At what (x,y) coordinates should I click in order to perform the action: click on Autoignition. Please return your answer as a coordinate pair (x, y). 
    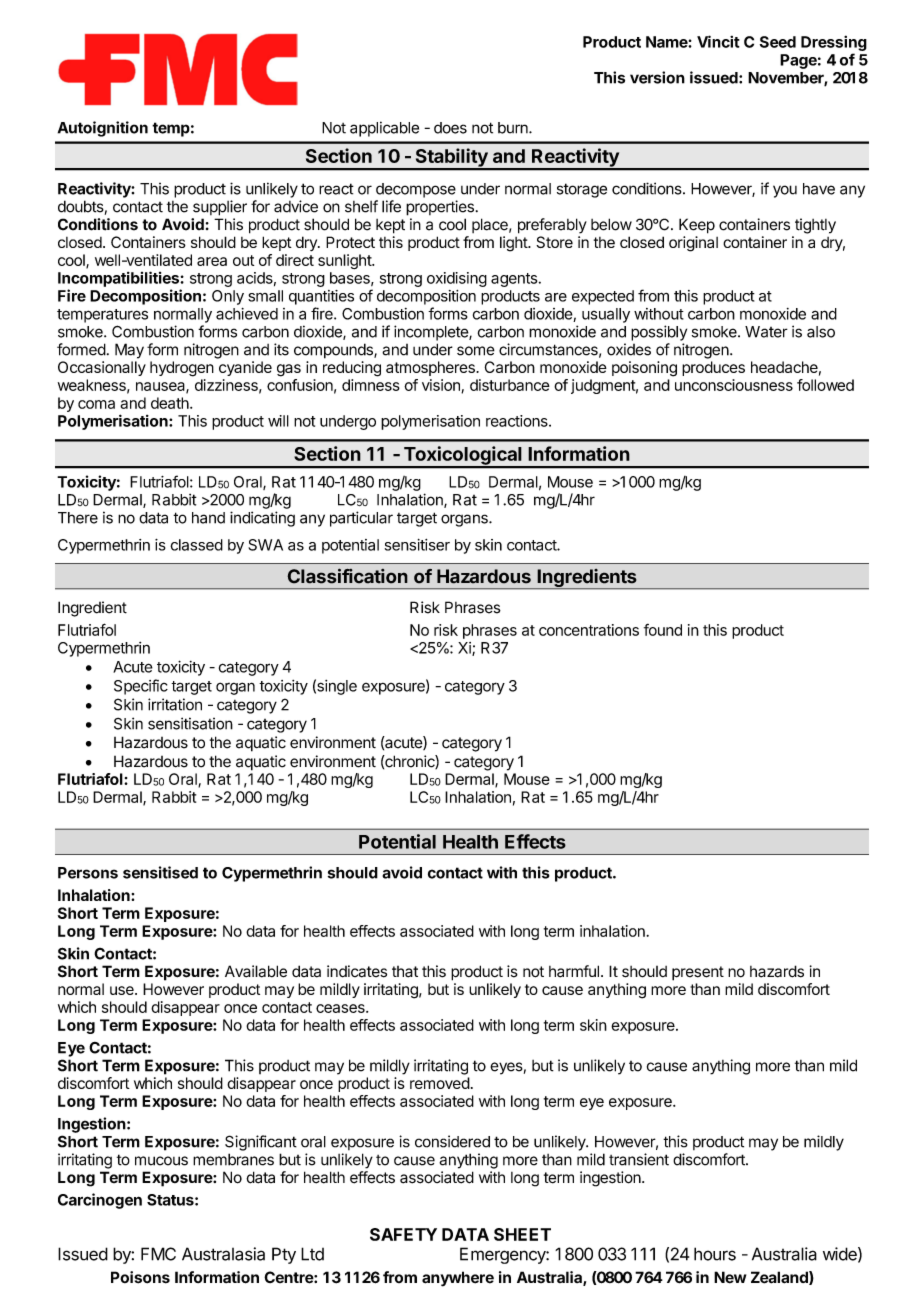
    Looking at the image, I should click on (103, 129).
